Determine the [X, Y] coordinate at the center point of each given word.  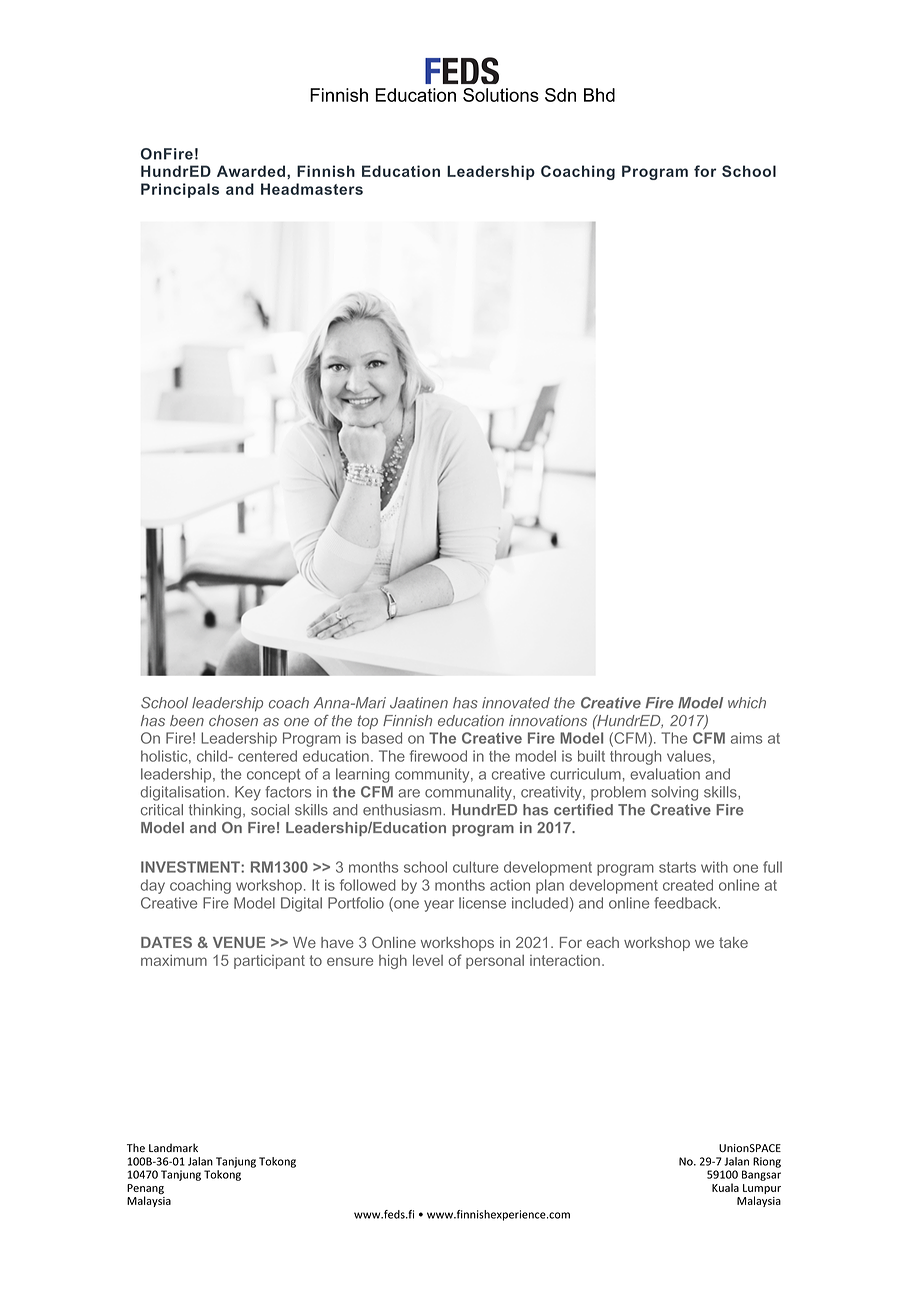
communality [469, 793]
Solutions [501, 95]
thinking [215, 811]
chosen [233, 721]
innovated [516, 703]
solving [674, 793]
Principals [180, 190]
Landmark [173, 1147]
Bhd [599, 95]
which [747, 703]
